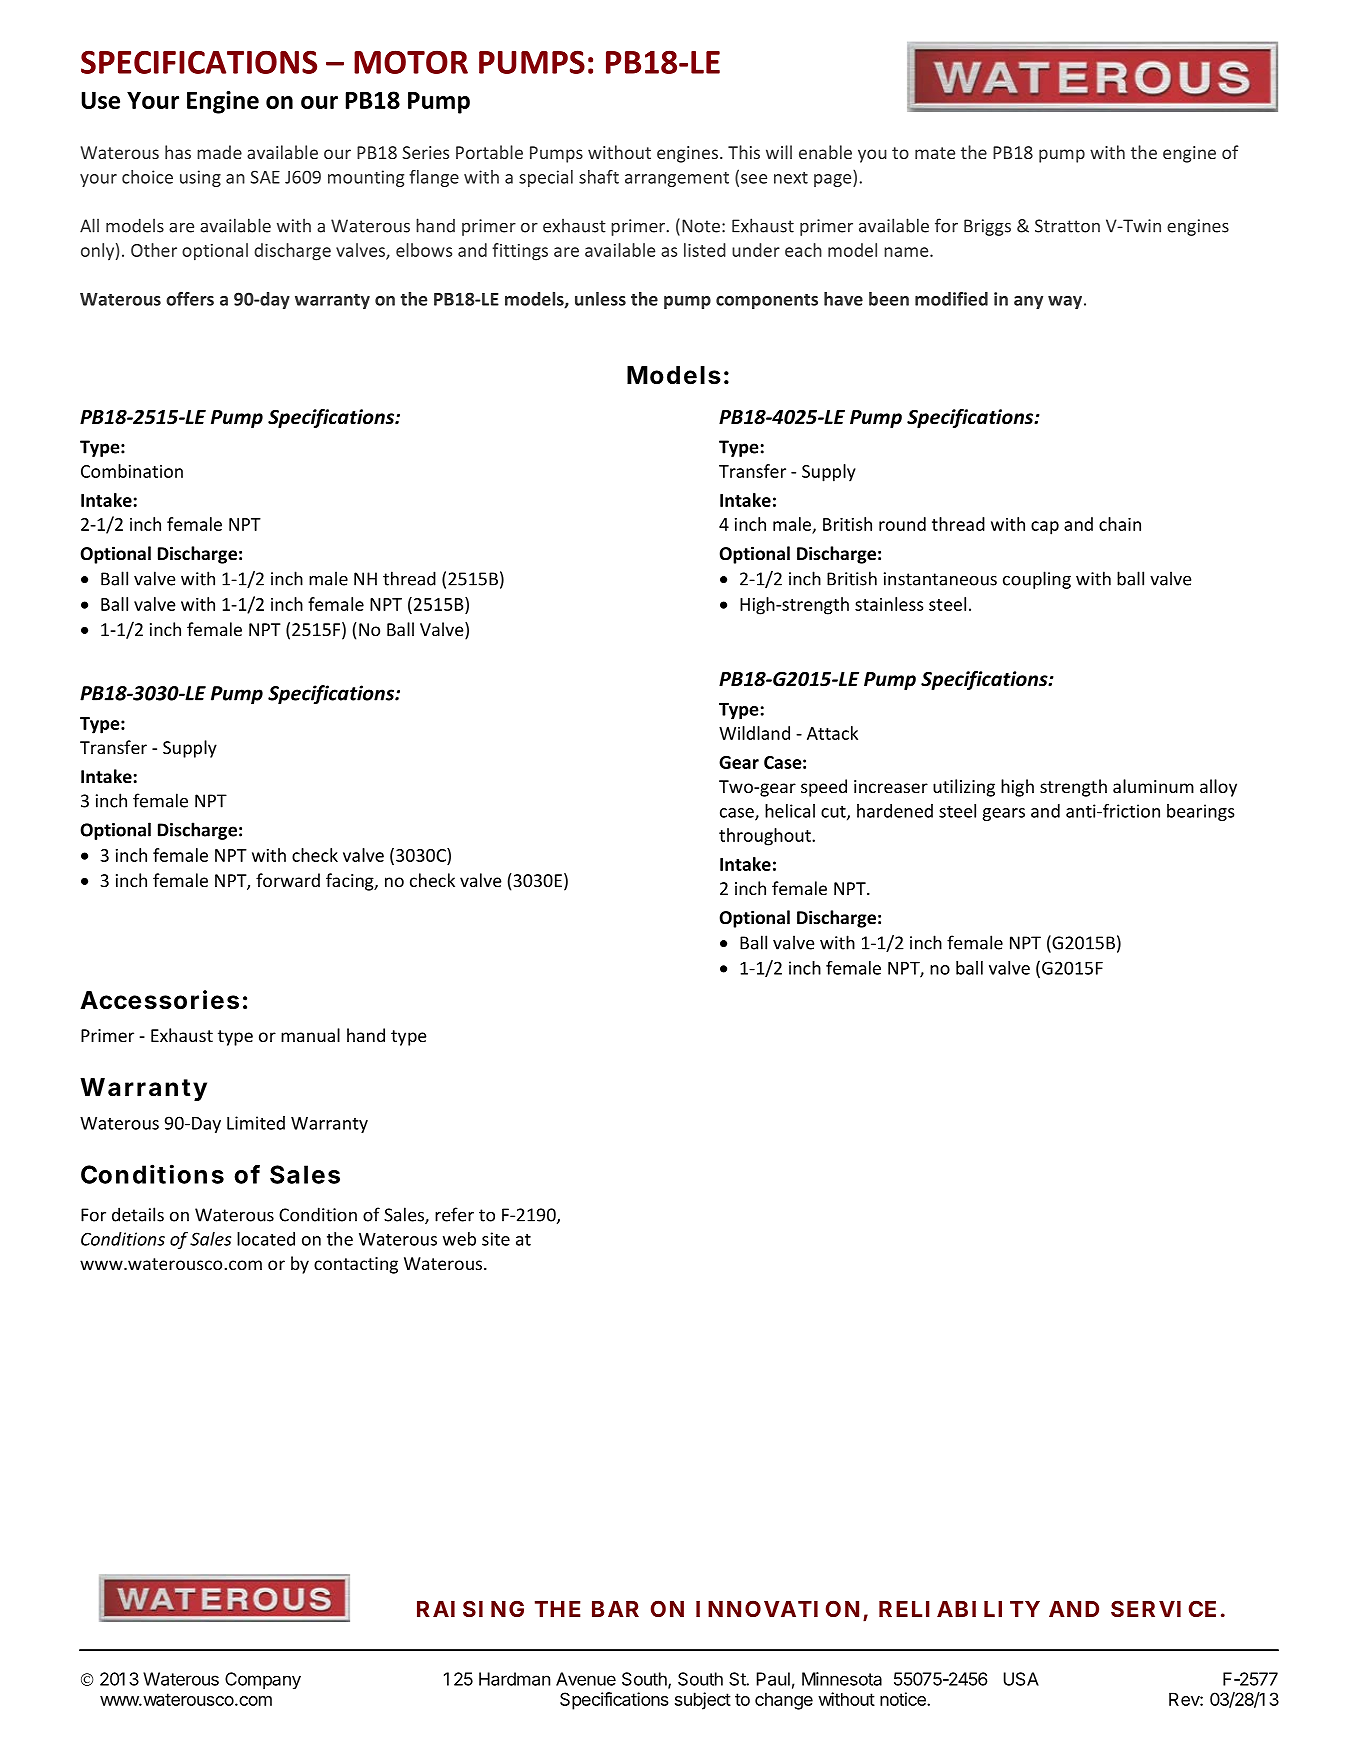 The height and width of the screenshot is (1758, 1358). What do you see at coordinates (1163, 1608) in the screenshot?
I see `SERVICE` at bounding box center [1163, 1608].
